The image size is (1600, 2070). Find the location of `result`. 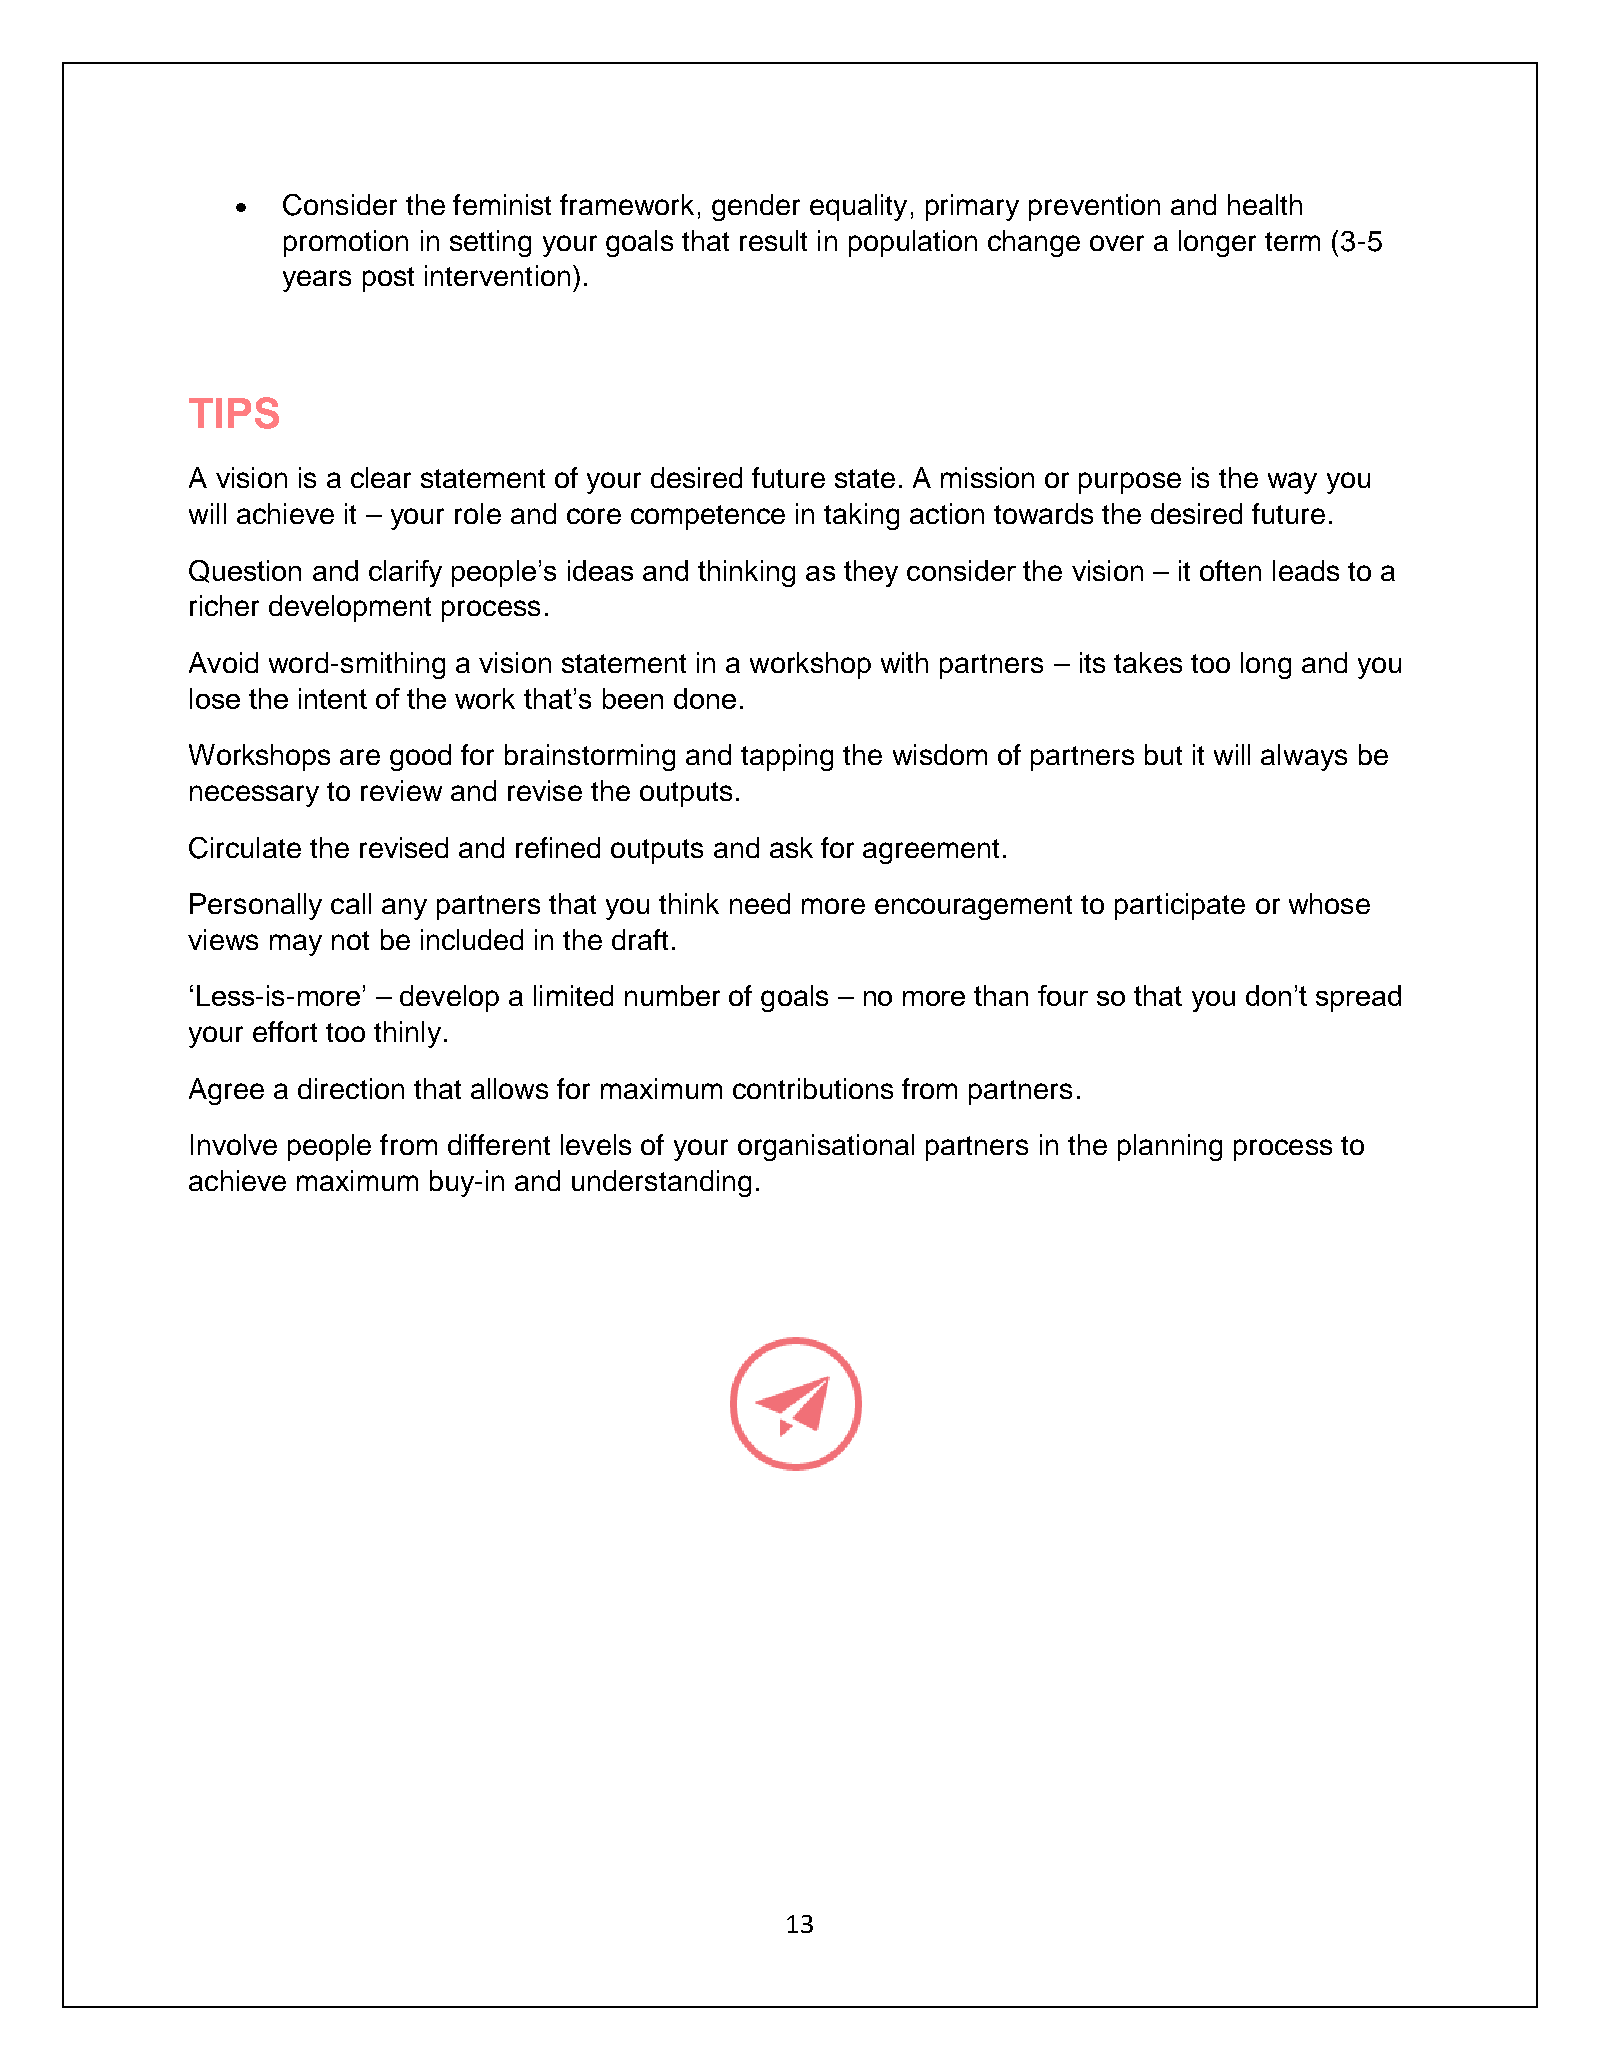

result is located at coordinates (773, 240).
